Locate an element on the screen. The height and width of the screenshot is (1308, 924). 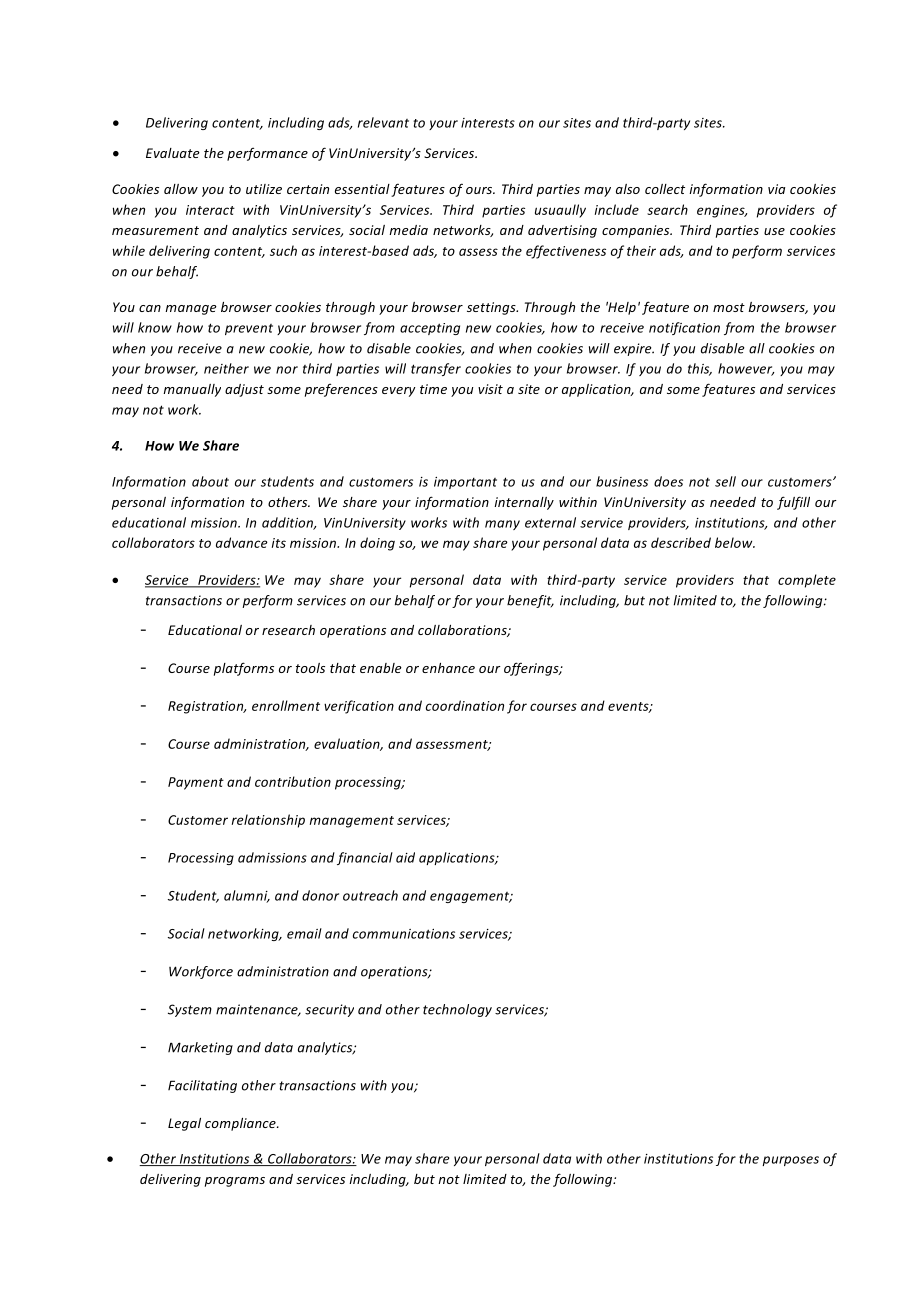
relevant is located at coordinates (383, 122).
